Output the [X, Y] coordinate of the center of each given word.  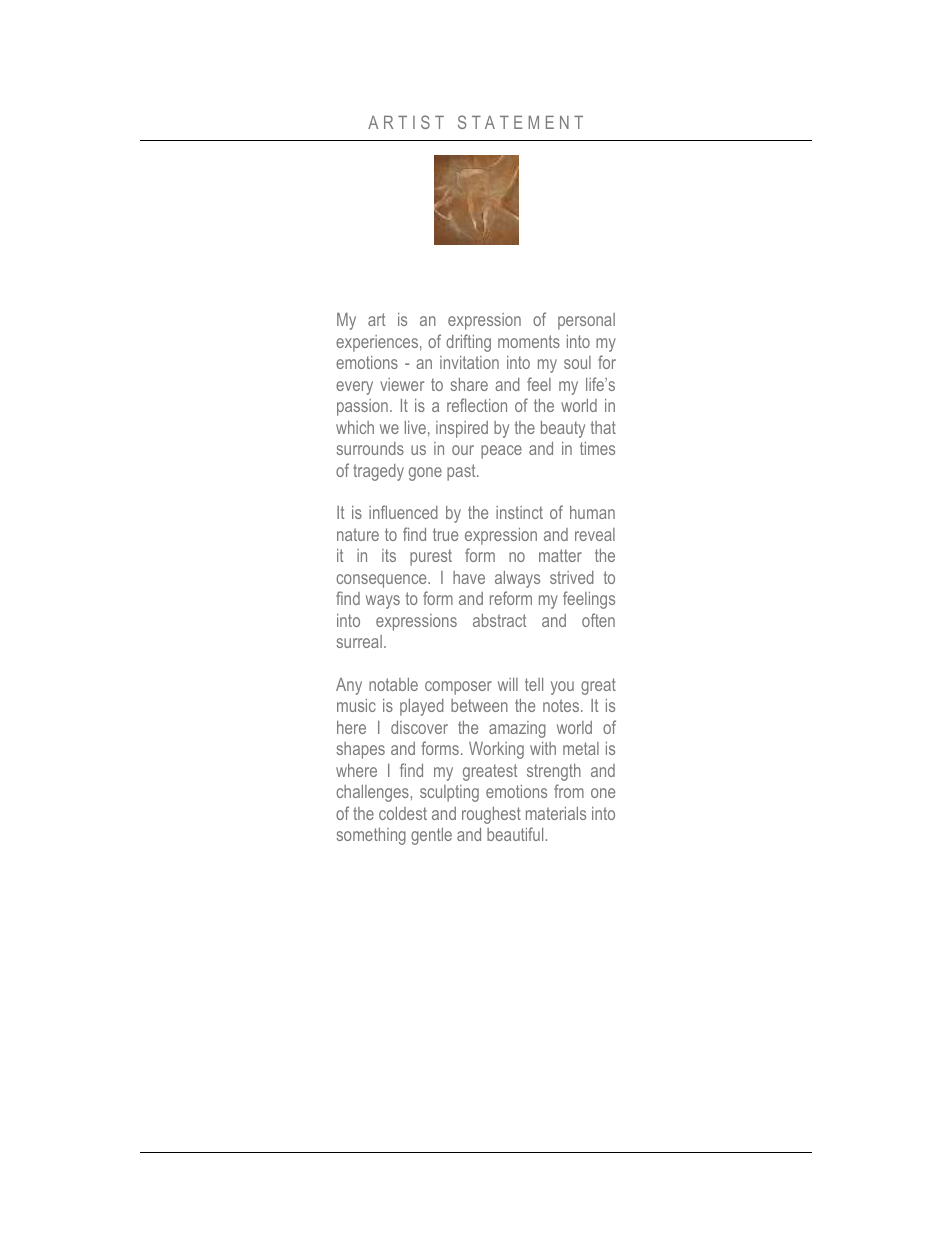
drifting [468, 343]
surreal [359, 641]
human [592, 512]
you [562, 688]
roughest [491, 815]
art [376, 319]
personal [586, 321]
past [462, 472]
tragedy [378, 472]
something [371, 836]
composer [458, 688]
